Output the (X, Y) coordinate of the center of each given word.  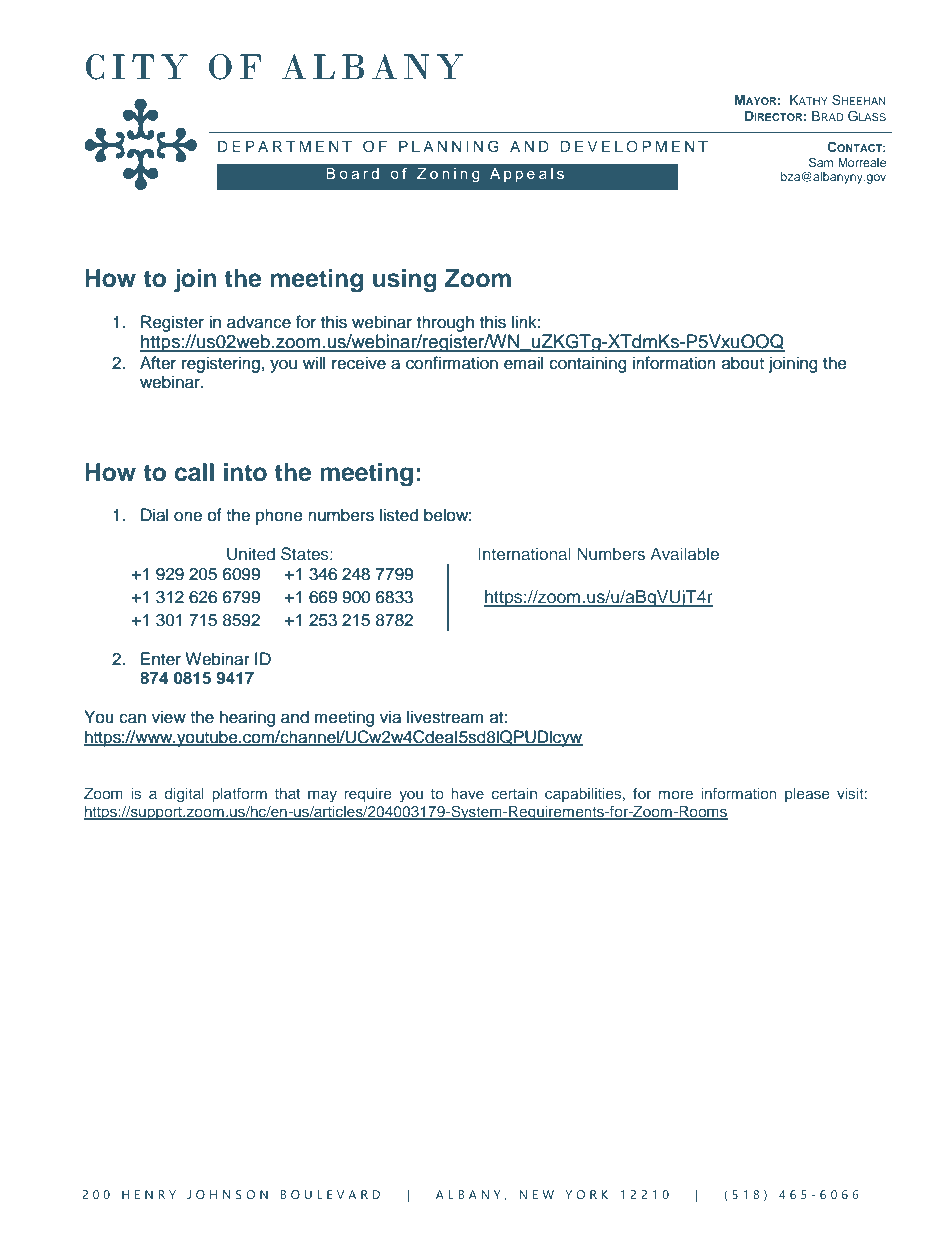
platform (239, 795)
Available (684, 553)
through (445, 323)
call (194, 472)
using (405, 281)
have (467, 793)
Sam (821, 162)
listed (399, 515)
